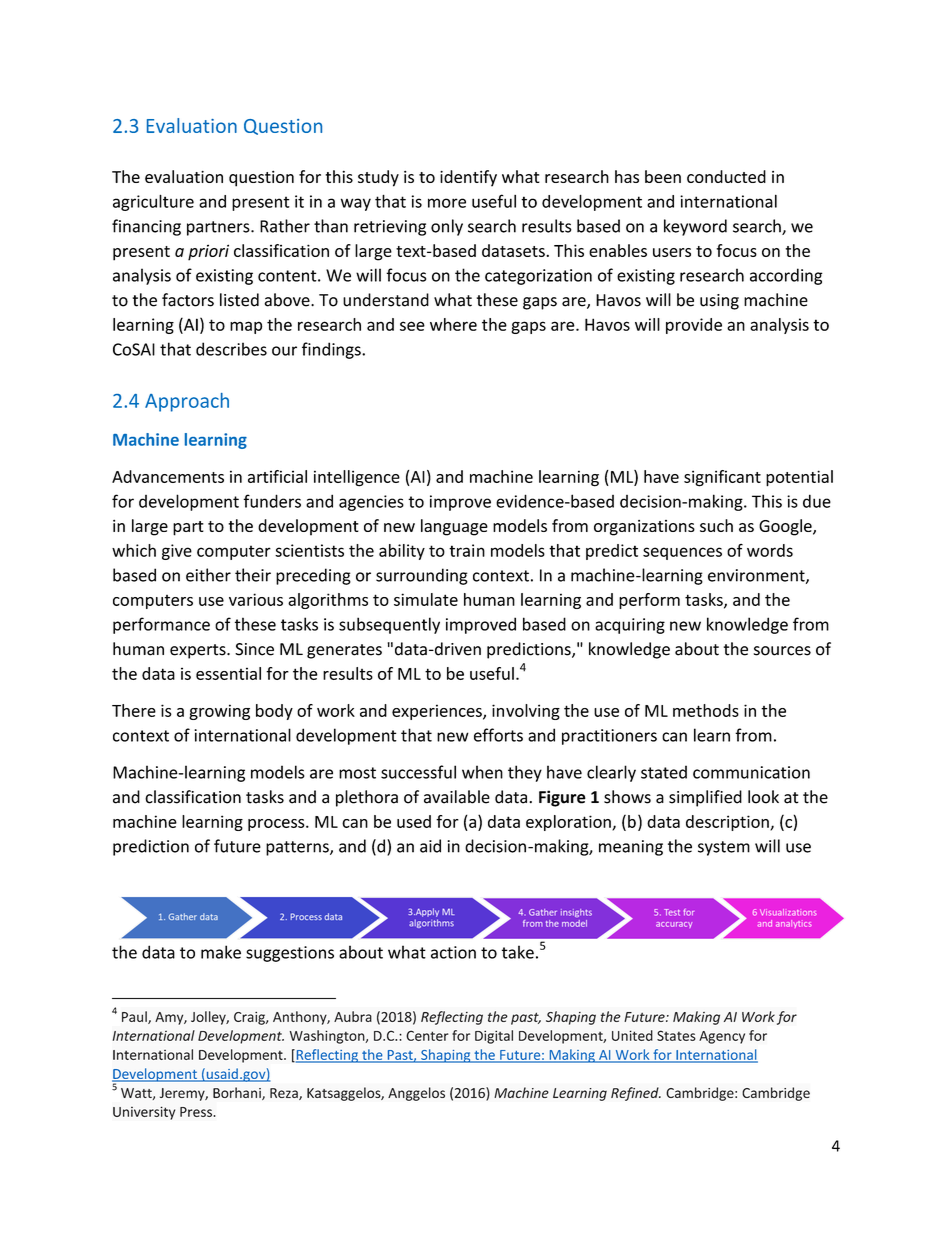 This image has width=952, height=1233. I want to click on Press, so click(197, 1112).
